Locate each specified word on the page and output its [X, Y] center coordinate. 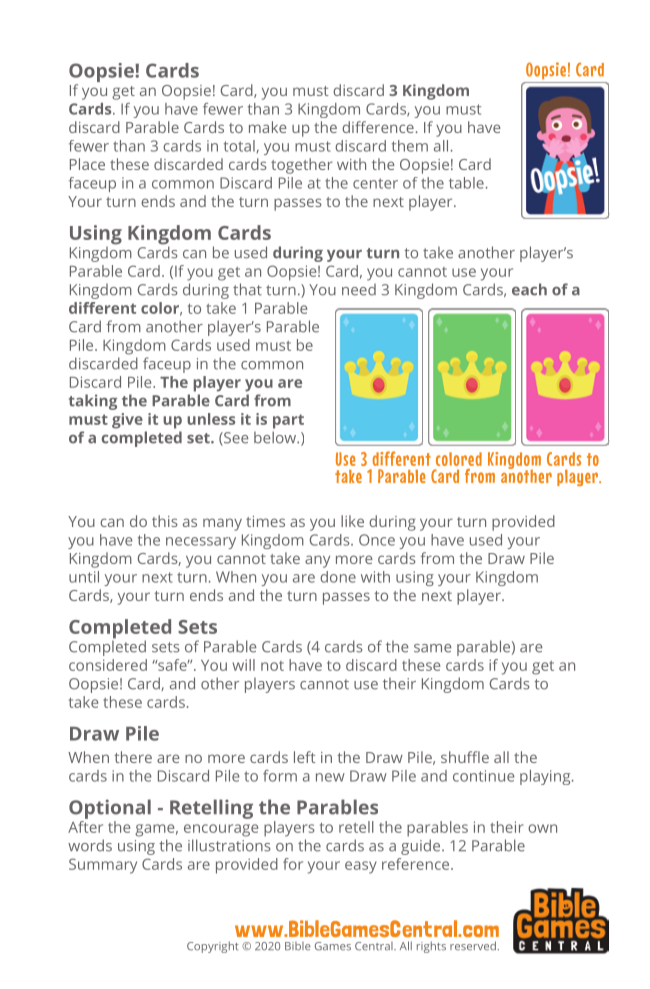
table [466, 183]
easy [361, 867]
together [302, 166]
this [165, 521]
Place [87, 164]
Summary [103, 866]
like [352, 521]
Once [377, 540]
